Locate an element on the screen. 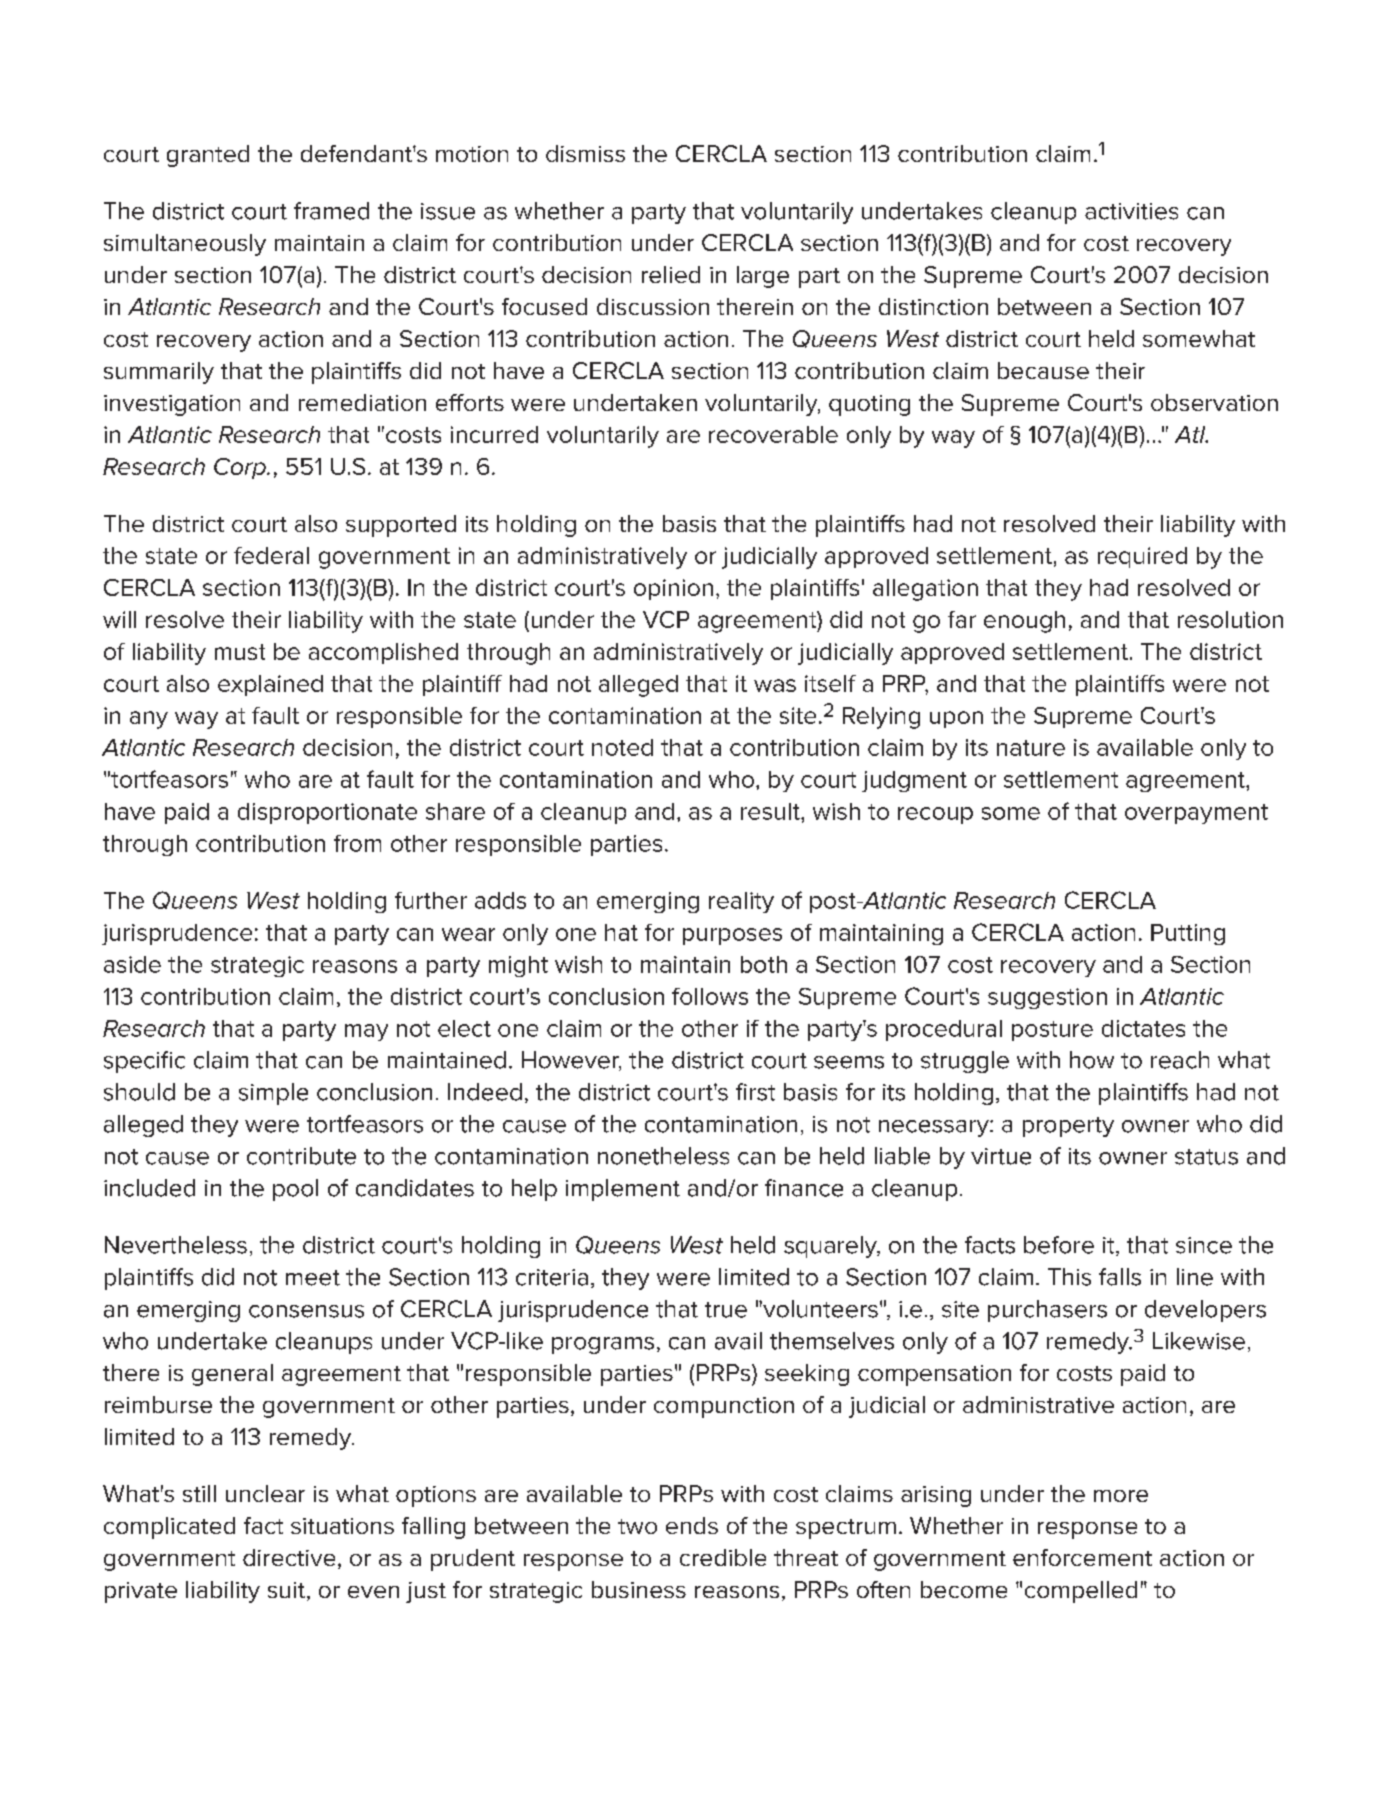 This screenshot has height=1808, width=1397. granted is located at coordinates (208, 156).
